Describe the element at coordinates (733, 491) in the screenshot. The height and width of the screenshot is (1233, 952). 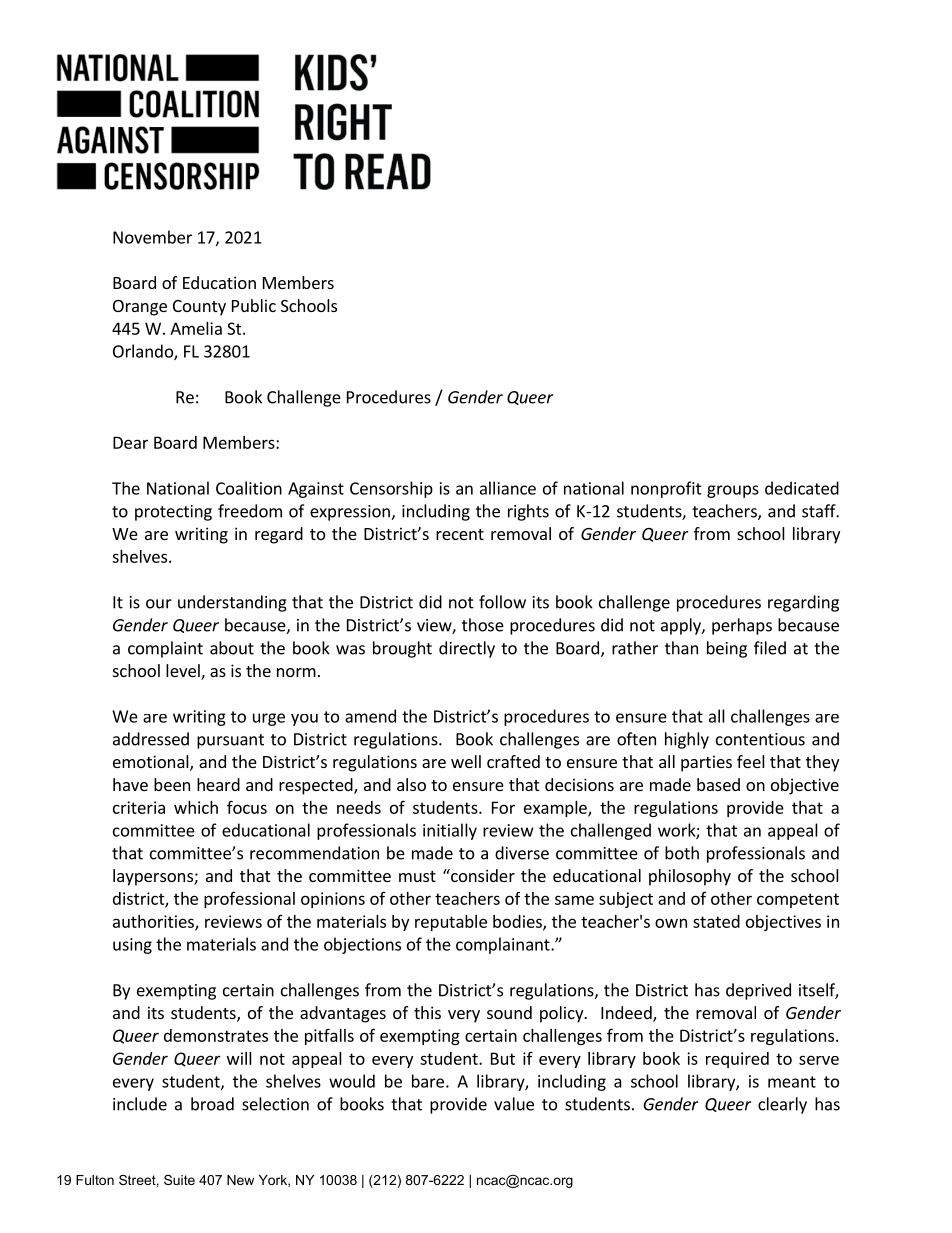
I see `groups` at that location.
